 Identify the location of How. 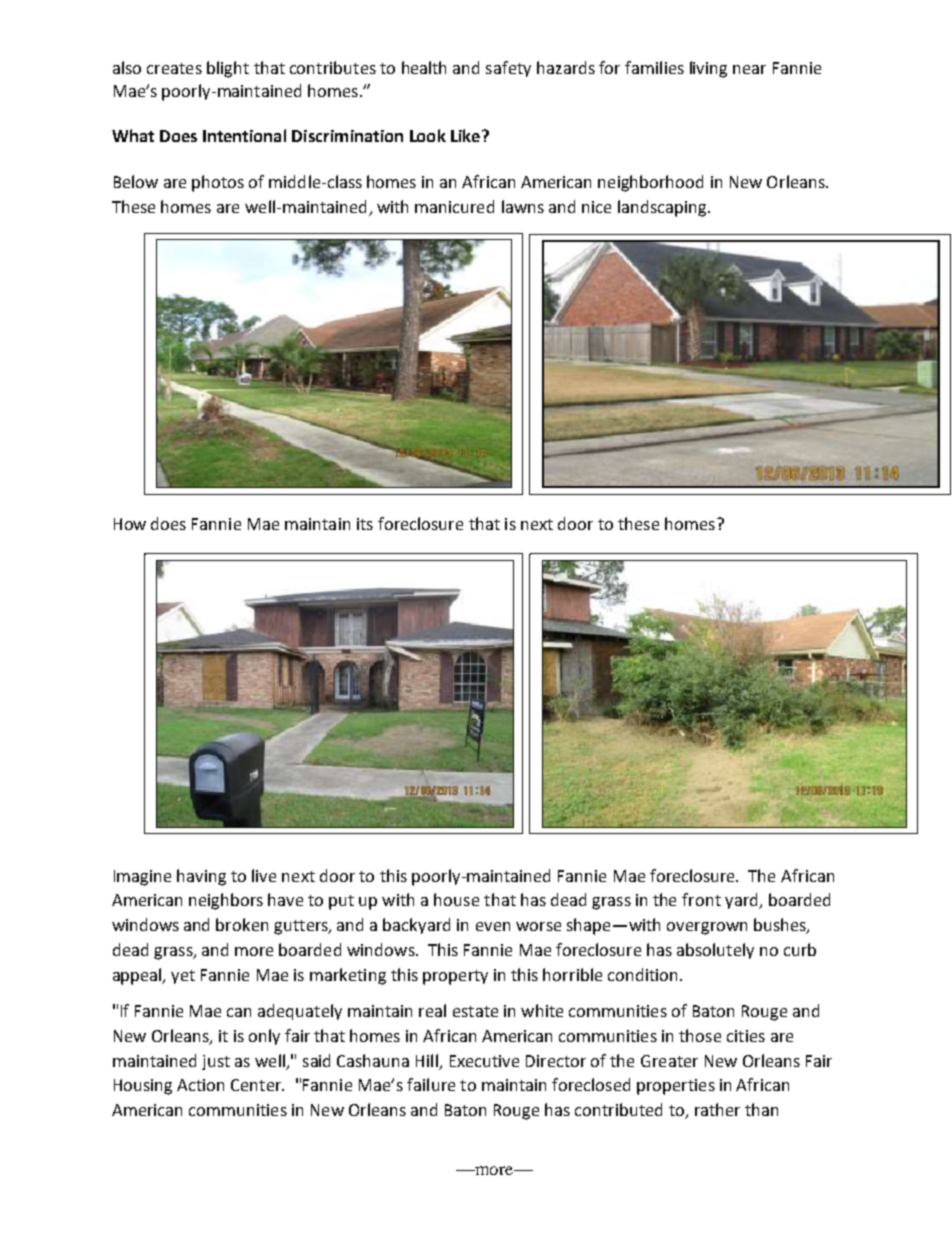
(130, 524).
